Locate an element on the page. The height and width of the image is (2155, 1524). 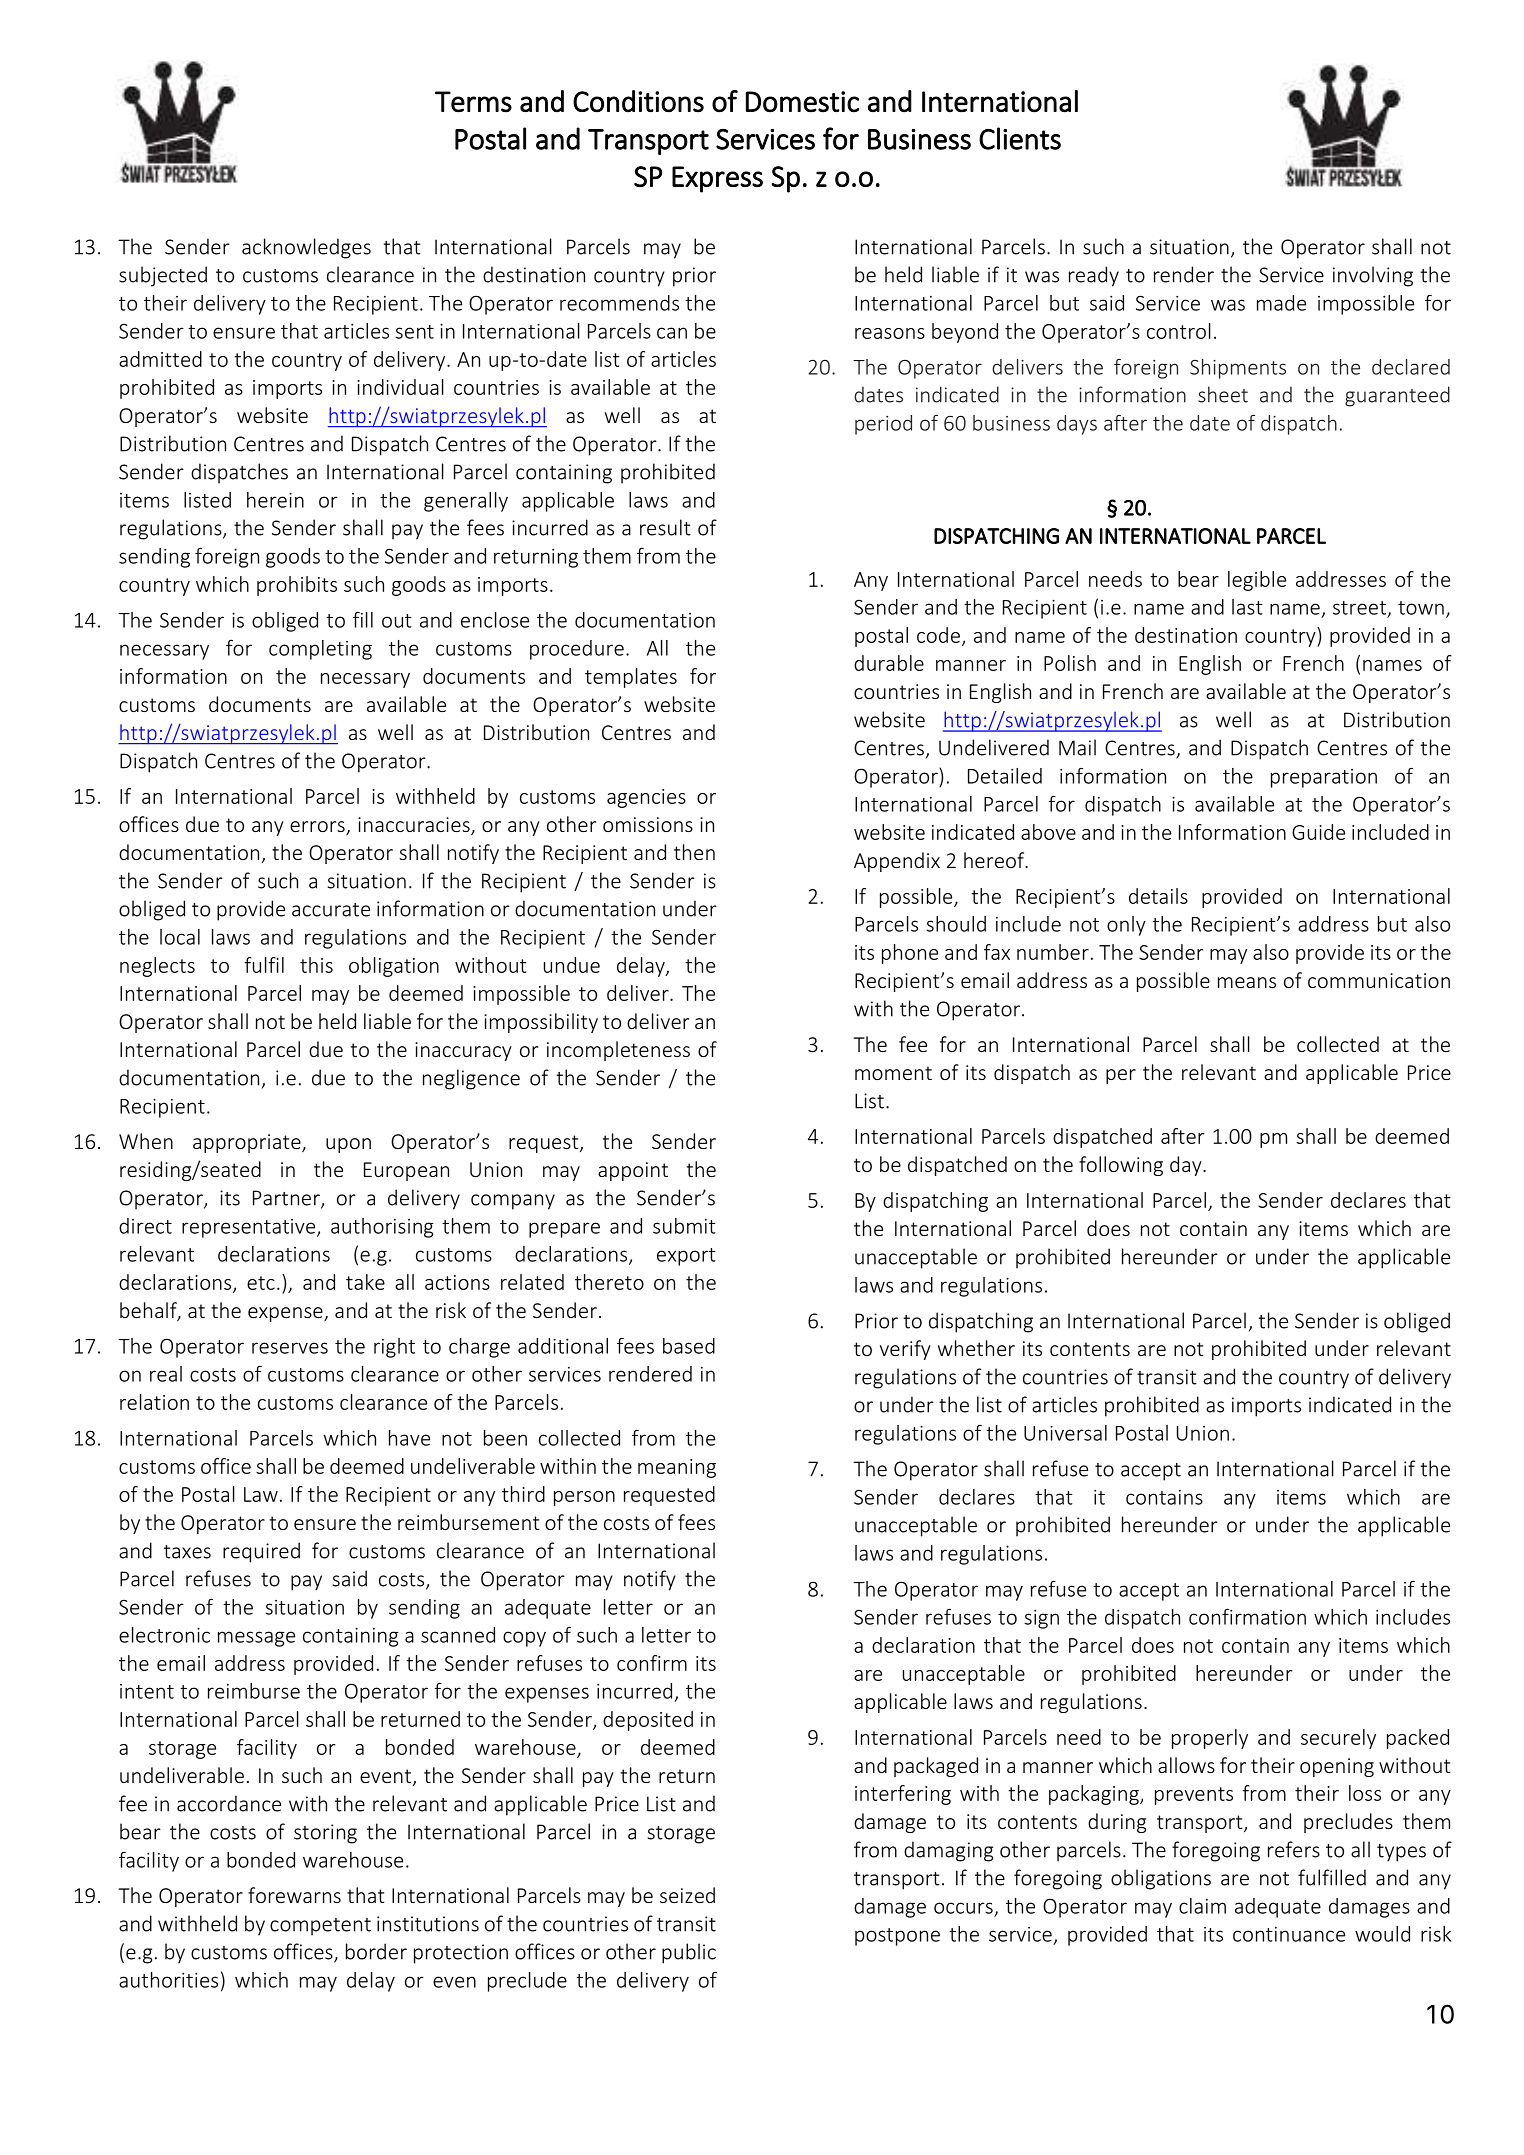
means is located at coordinates (1247, 982).
